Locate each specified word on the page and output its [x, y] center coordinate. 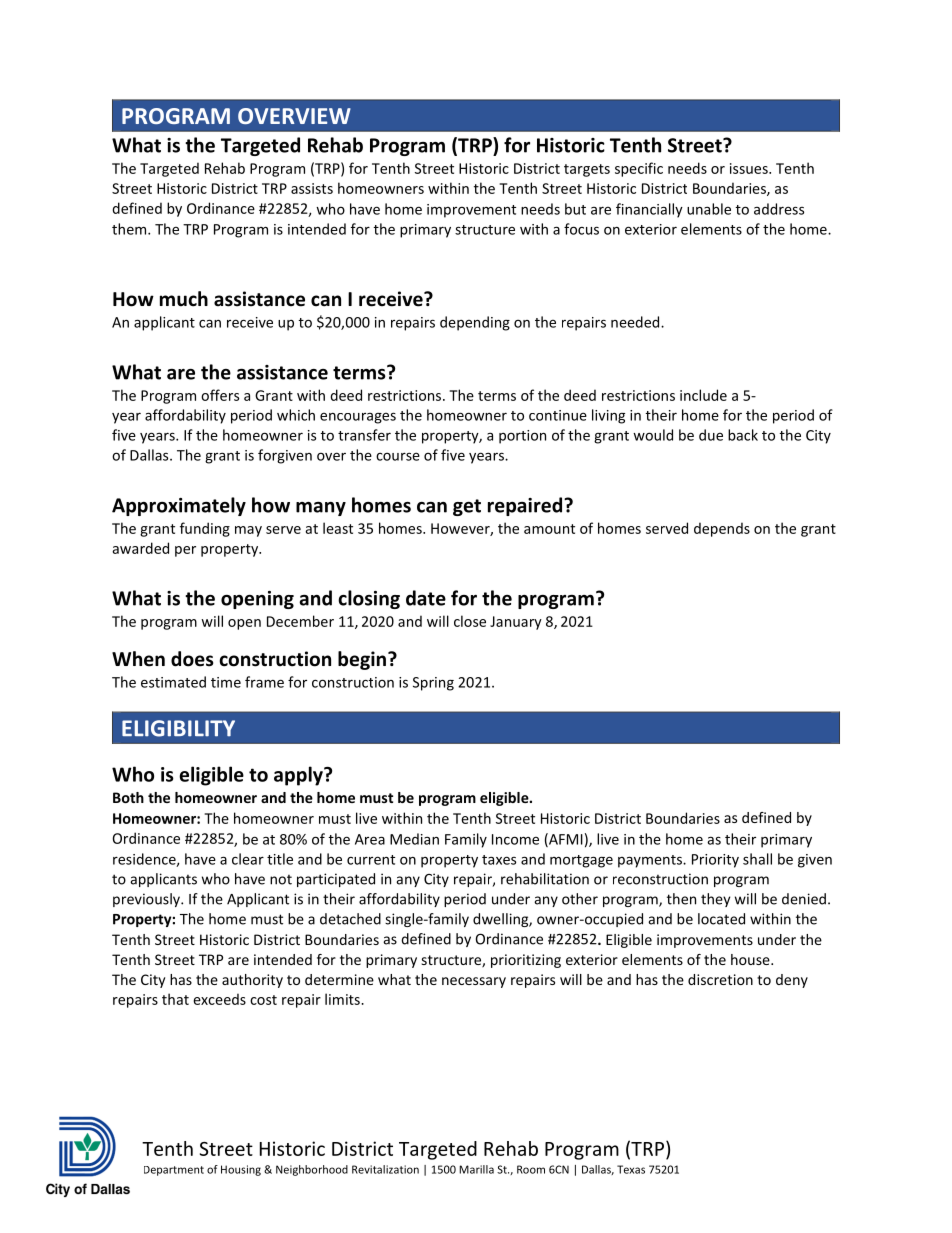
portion [522, 437]
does [192, 659]
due [711, 435]
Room [531, 1169]
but [575, 209]
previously [147, 900]
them [130, 229]
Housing [241, 1170]
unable [709, 209]
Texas [631, 1169]
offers [220, 395]
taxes [499, 860]
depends [722, 529]
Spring [433, 684]
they [715, 900]
